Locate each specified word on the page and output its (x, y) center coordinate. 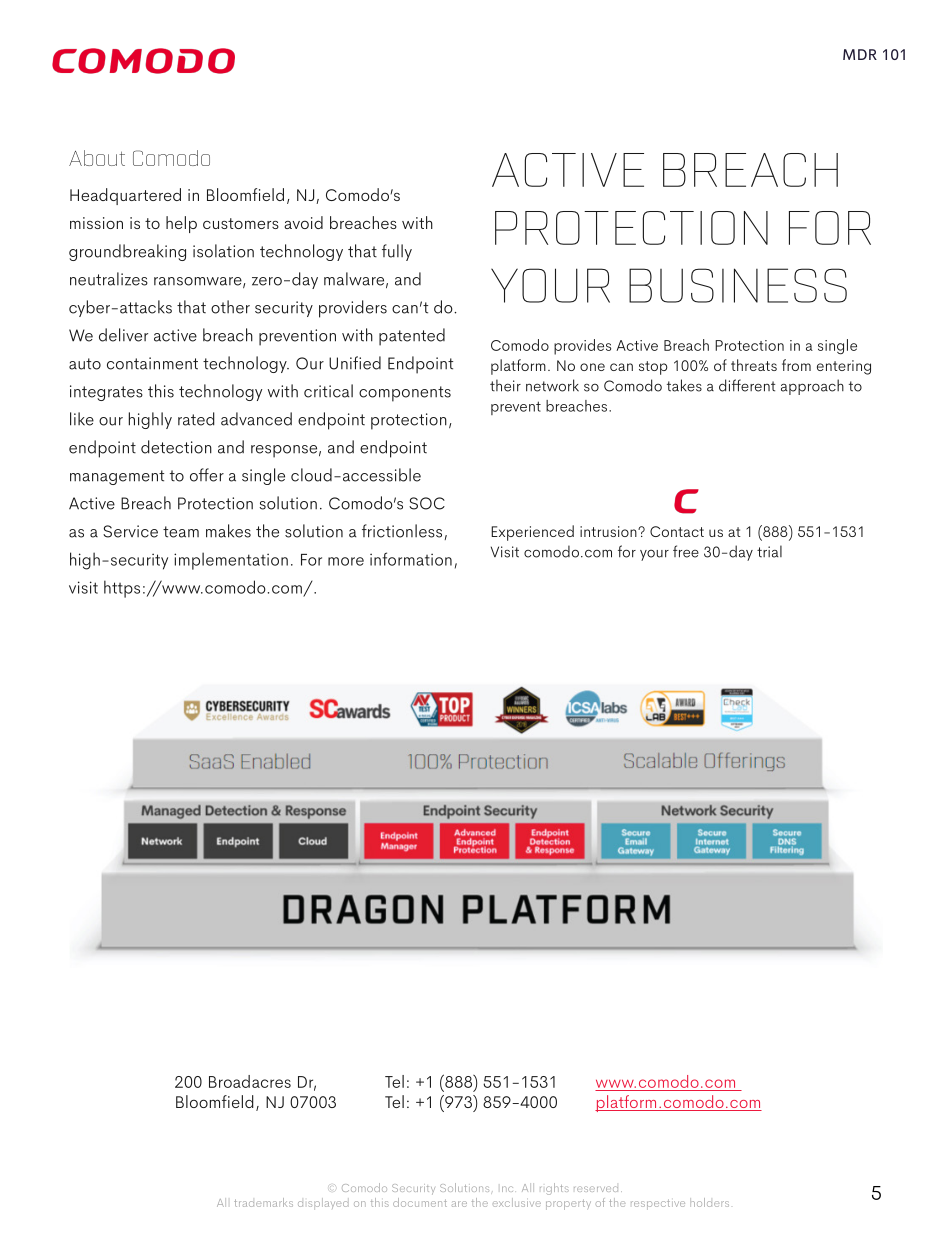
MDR (860, 54)
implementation (231, 561)
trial (769, 551)
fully (397, 252)
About (97, 158)
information (411, 559)
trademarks (263, 1202)
